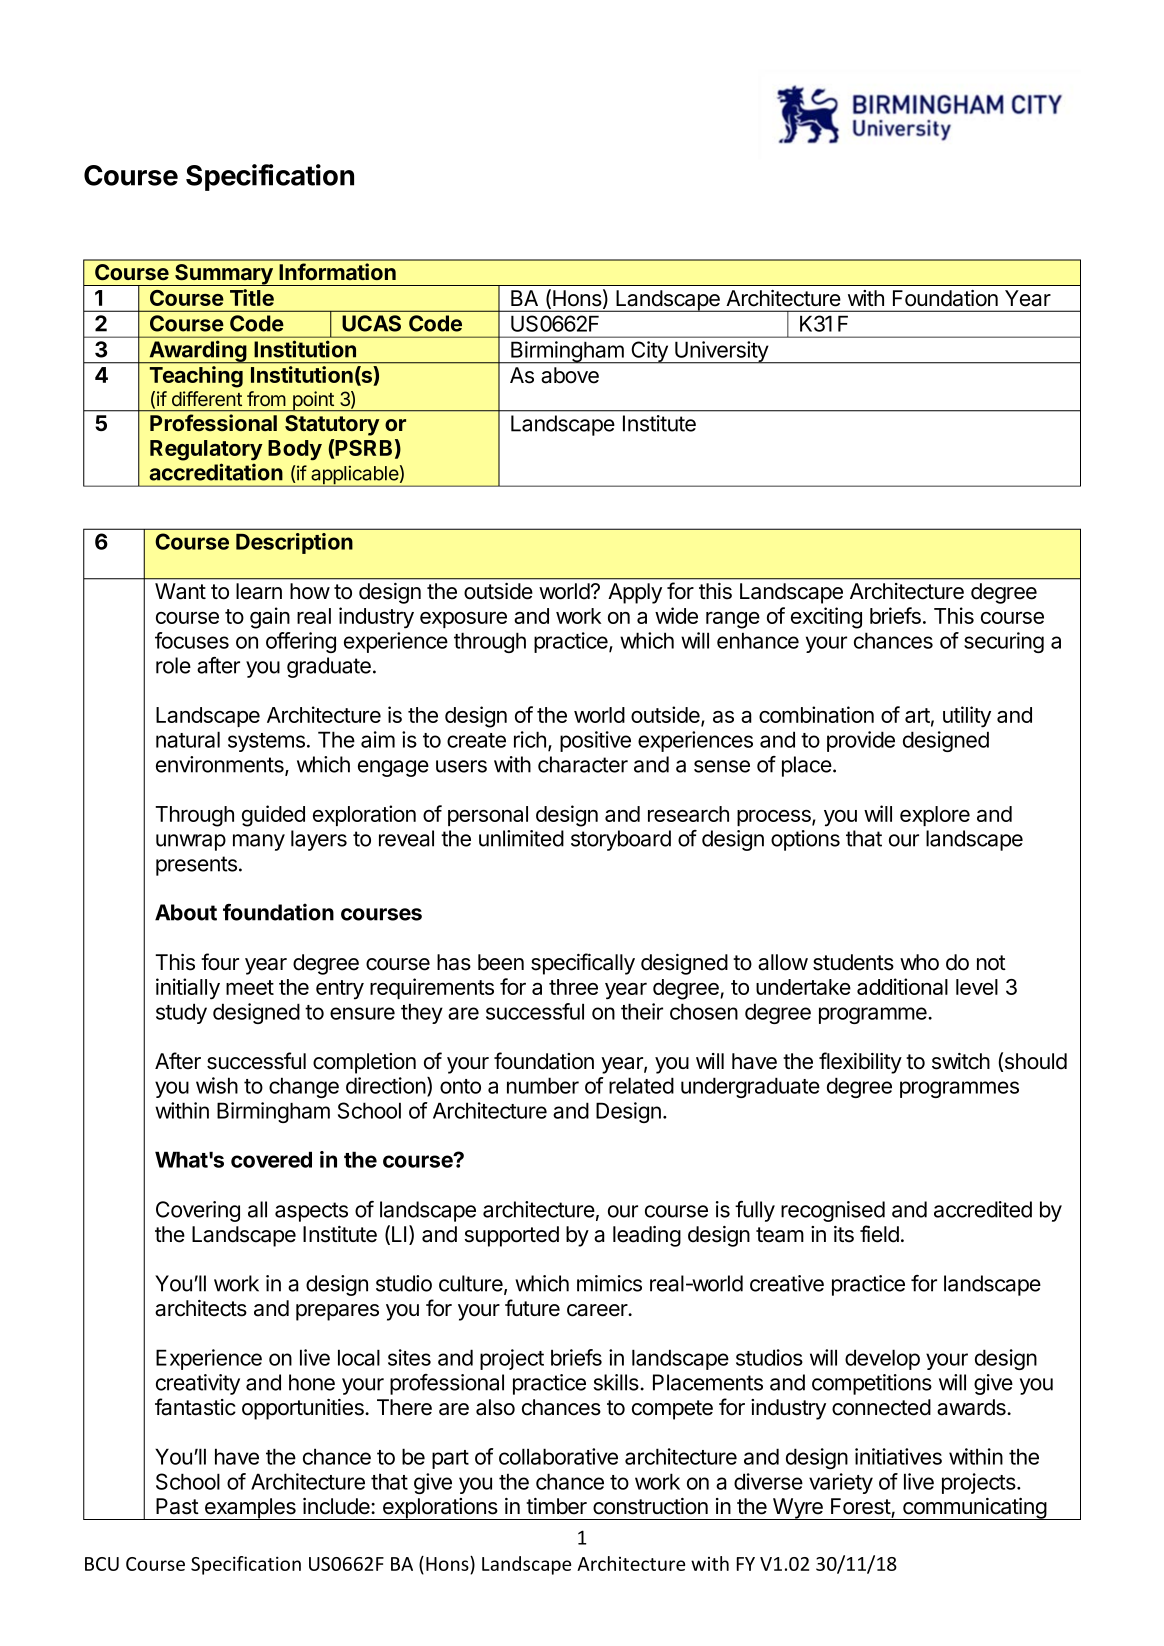  What do you see at coordinates (721, 352) in the screenshot?
I see `University` at bounding box center [721, 352].
